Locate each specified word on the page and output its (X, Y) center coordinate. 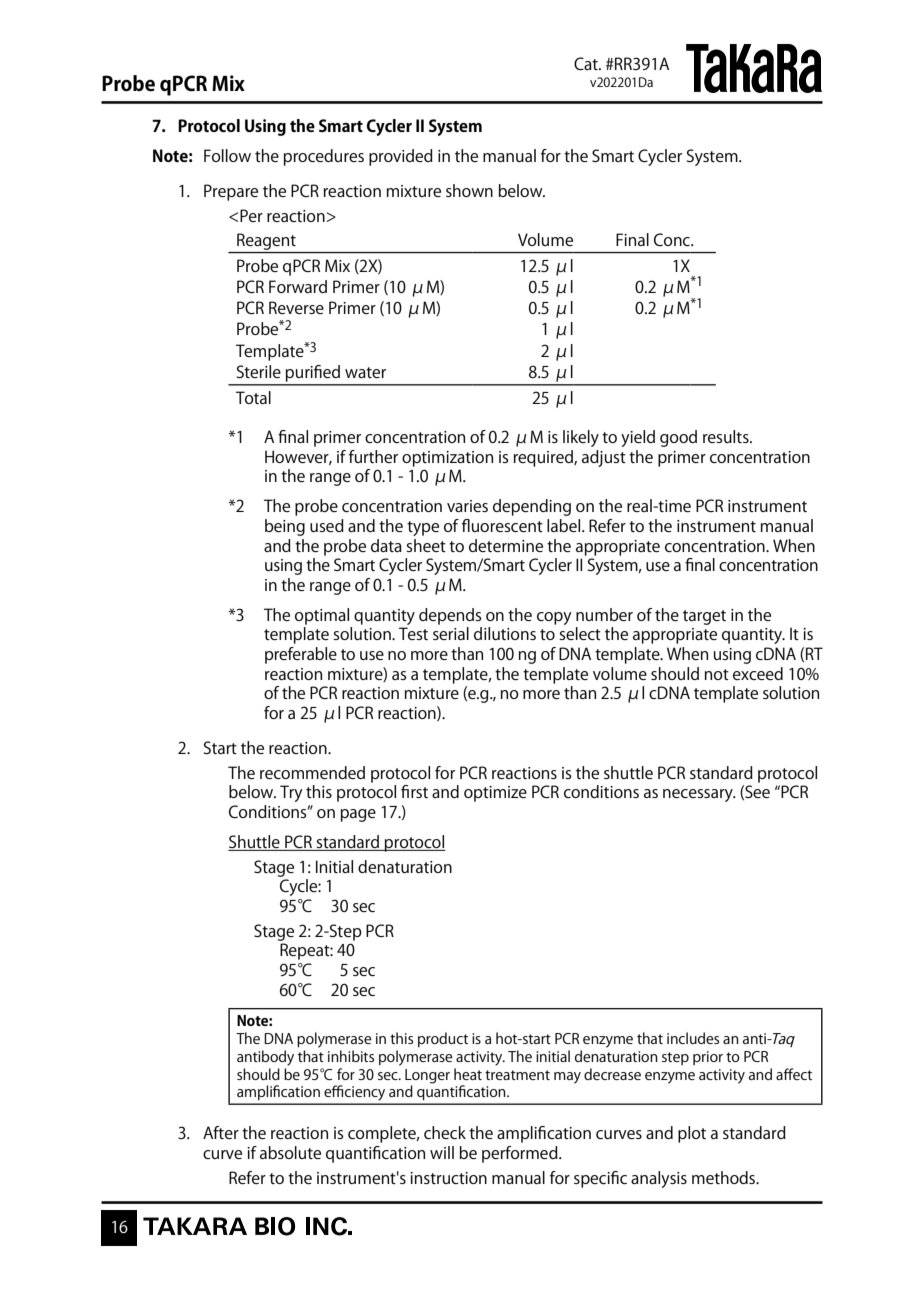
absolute (290, 1152)
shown (469, 190)
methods (725, 1177)
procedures (324, 157)
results (727, 436)
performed (521, 1154)
